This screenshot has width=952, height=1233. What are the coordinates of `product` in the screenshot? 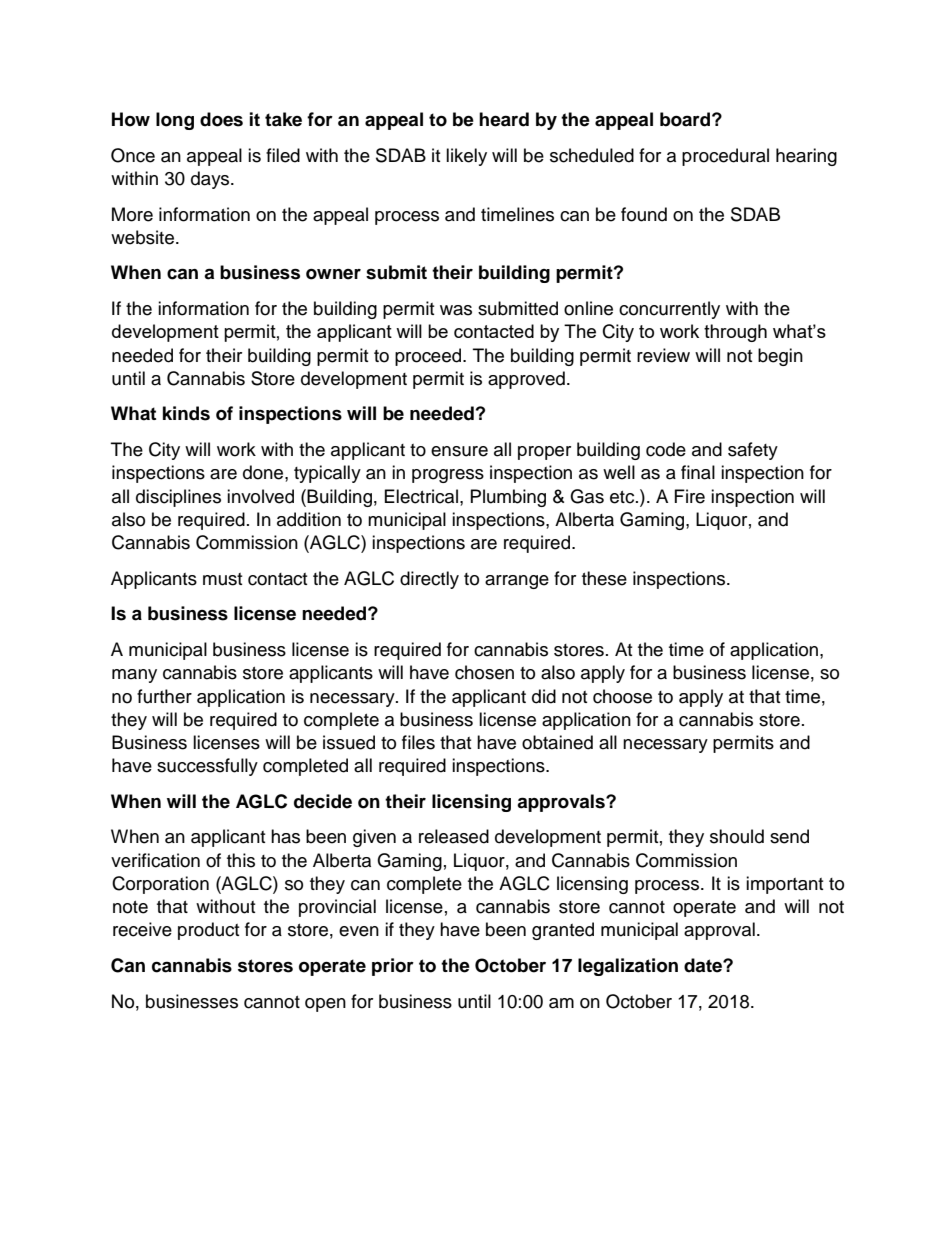 It's located at (208, 931).
